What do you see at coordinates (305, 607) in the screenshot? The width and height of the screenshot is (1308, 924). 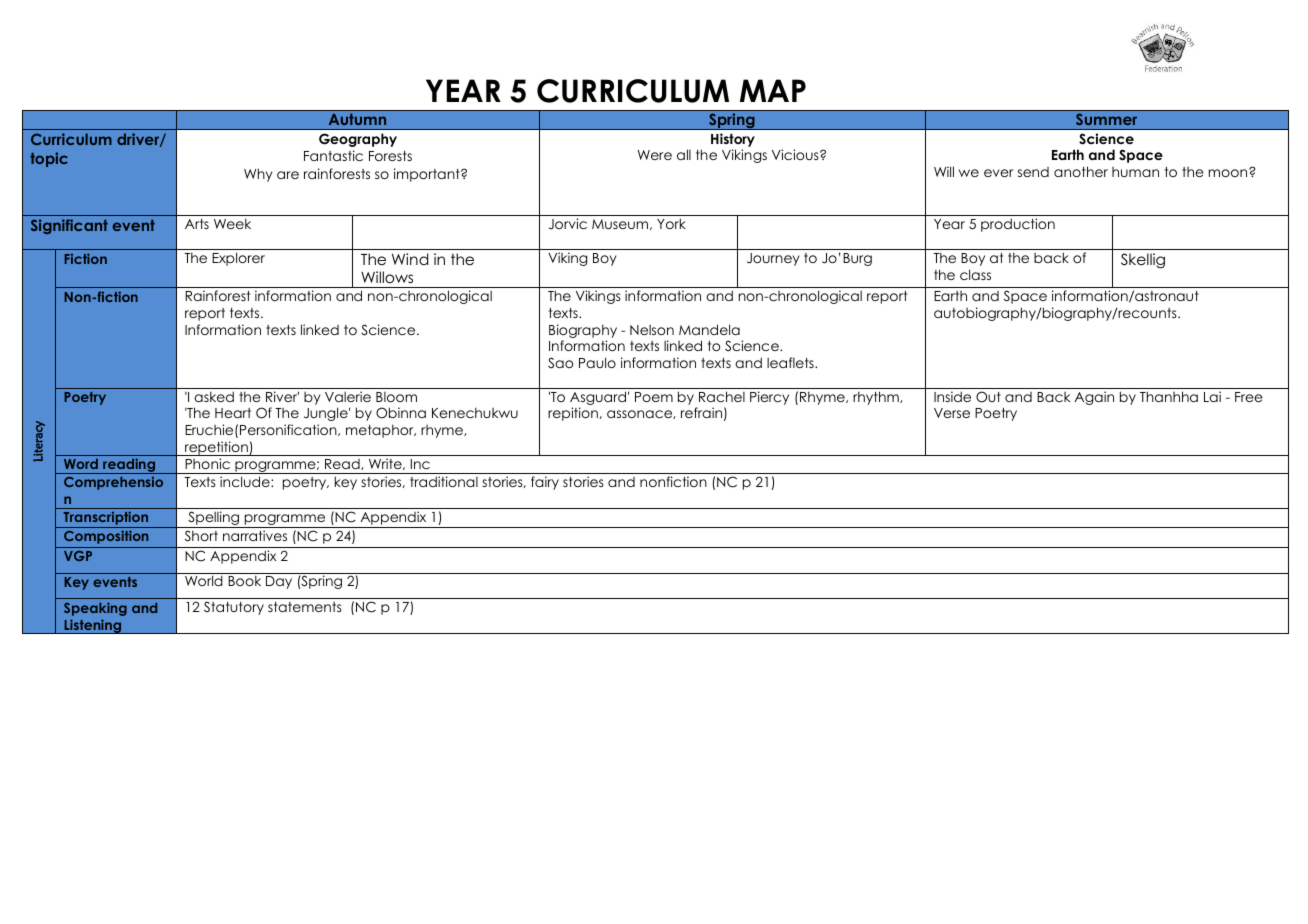 I see `statements` at bounding box center [305, 607].
